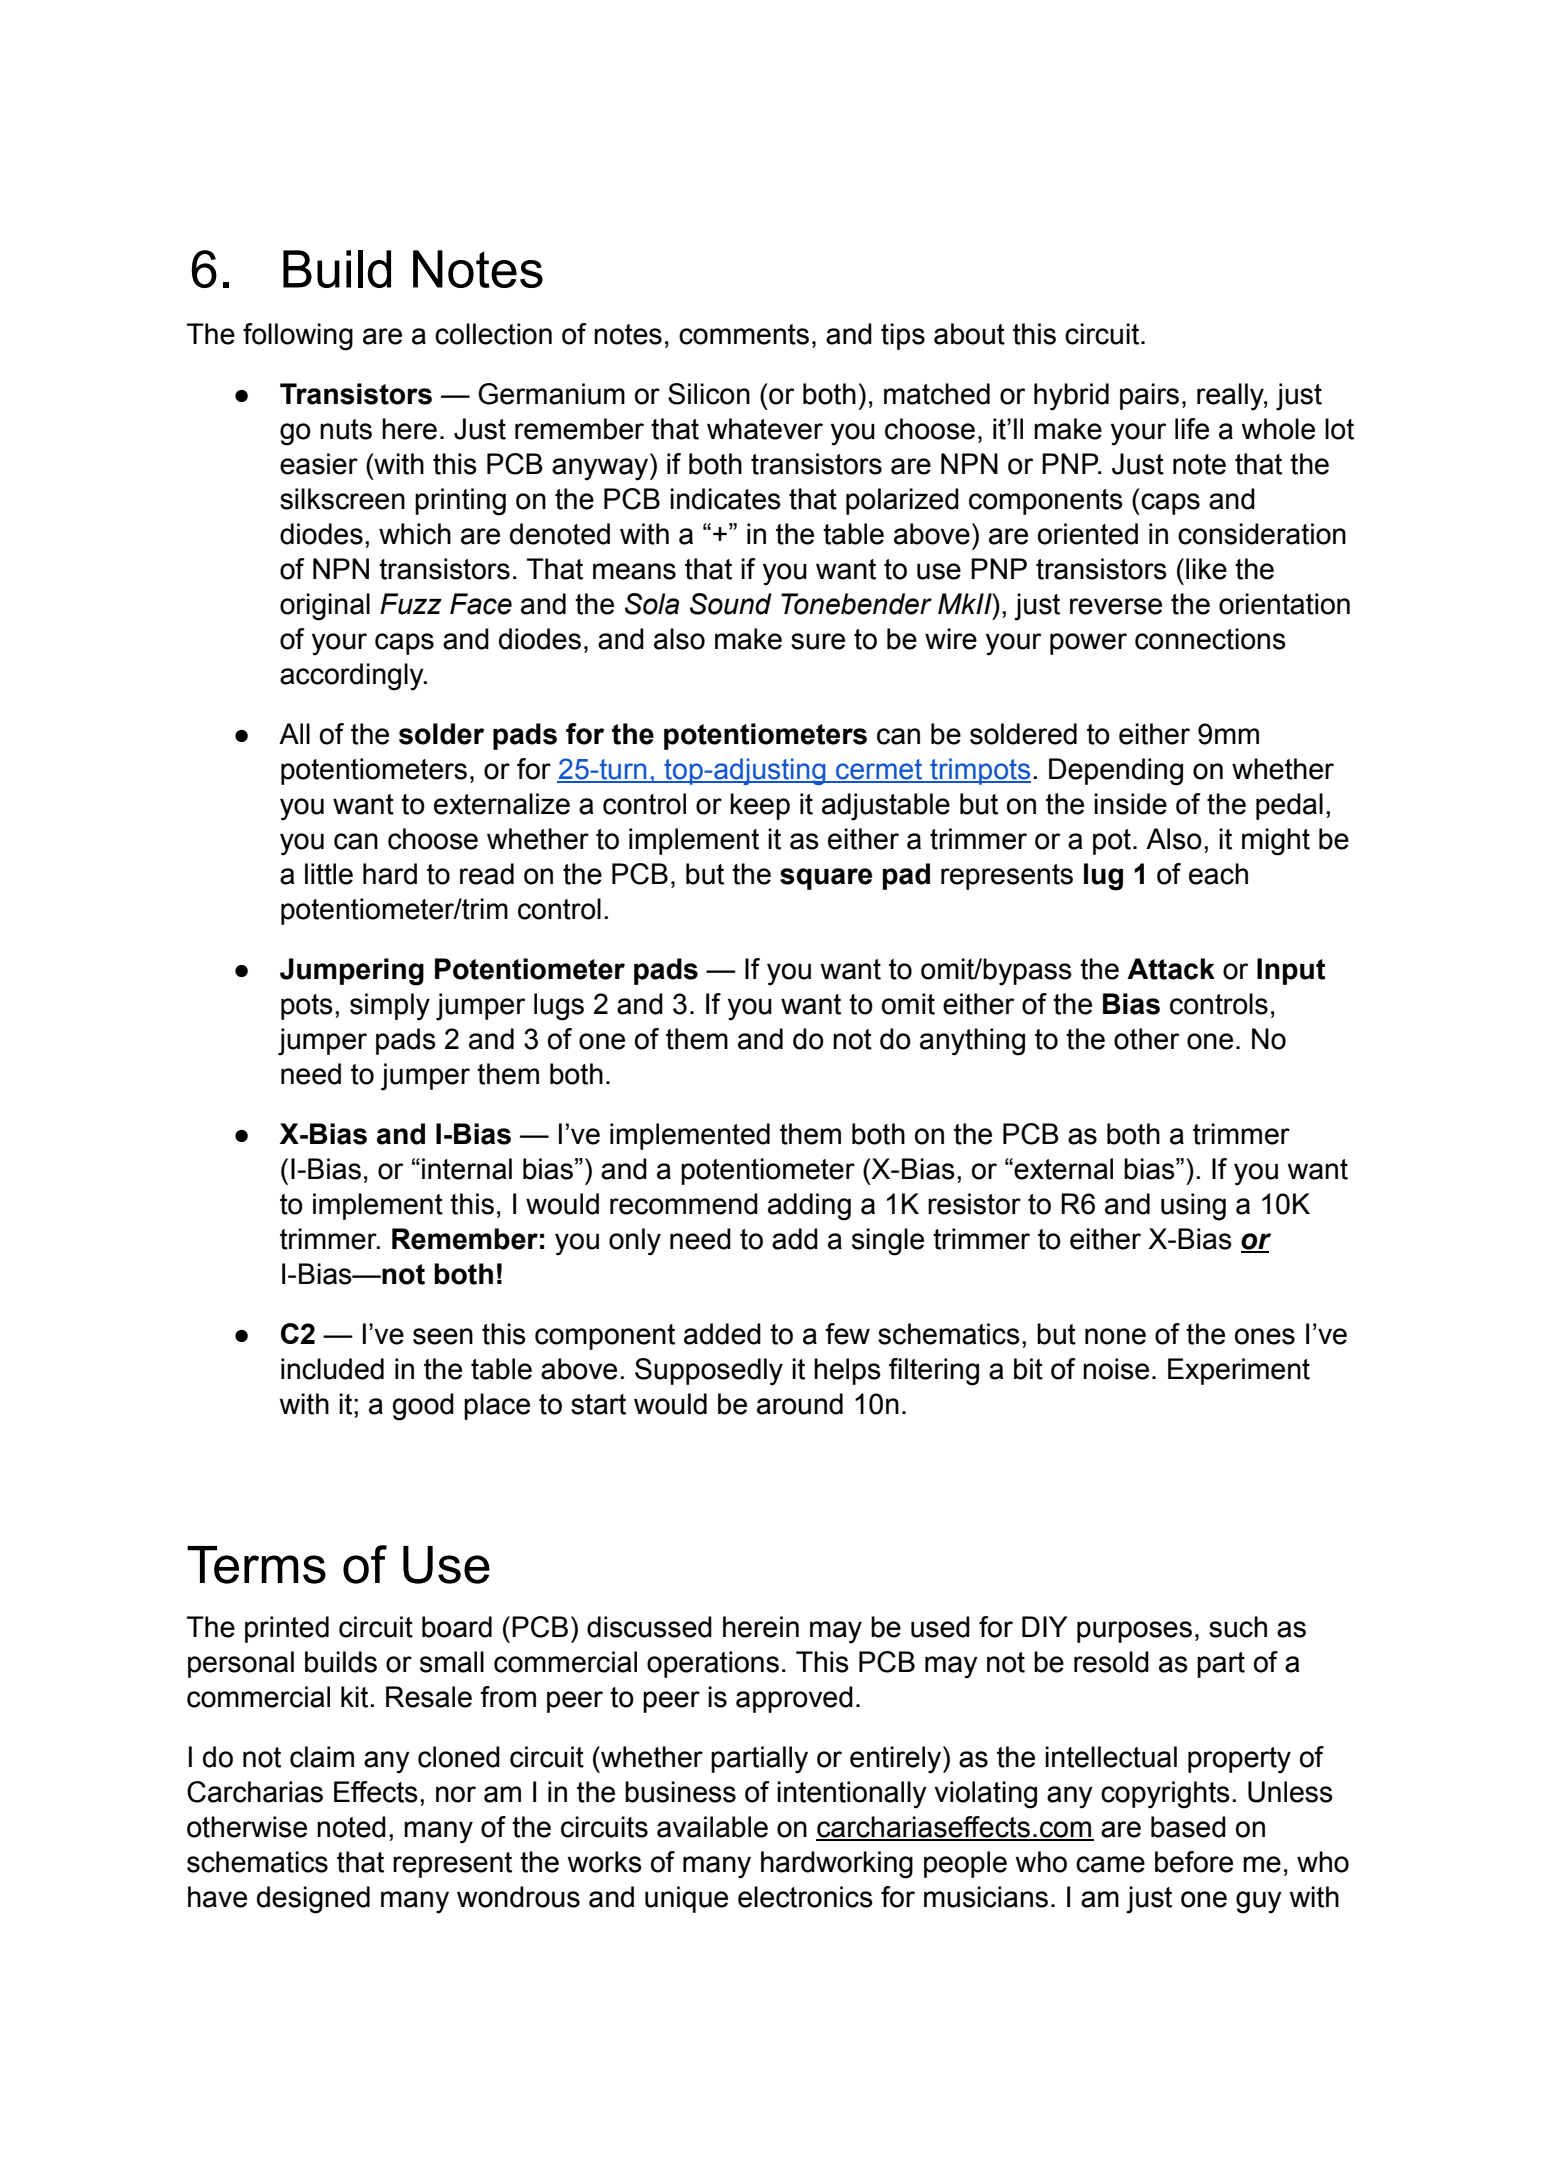 The width and height of the screenshot is (1542, 2181). I want to click on square, so click(826, 879).
